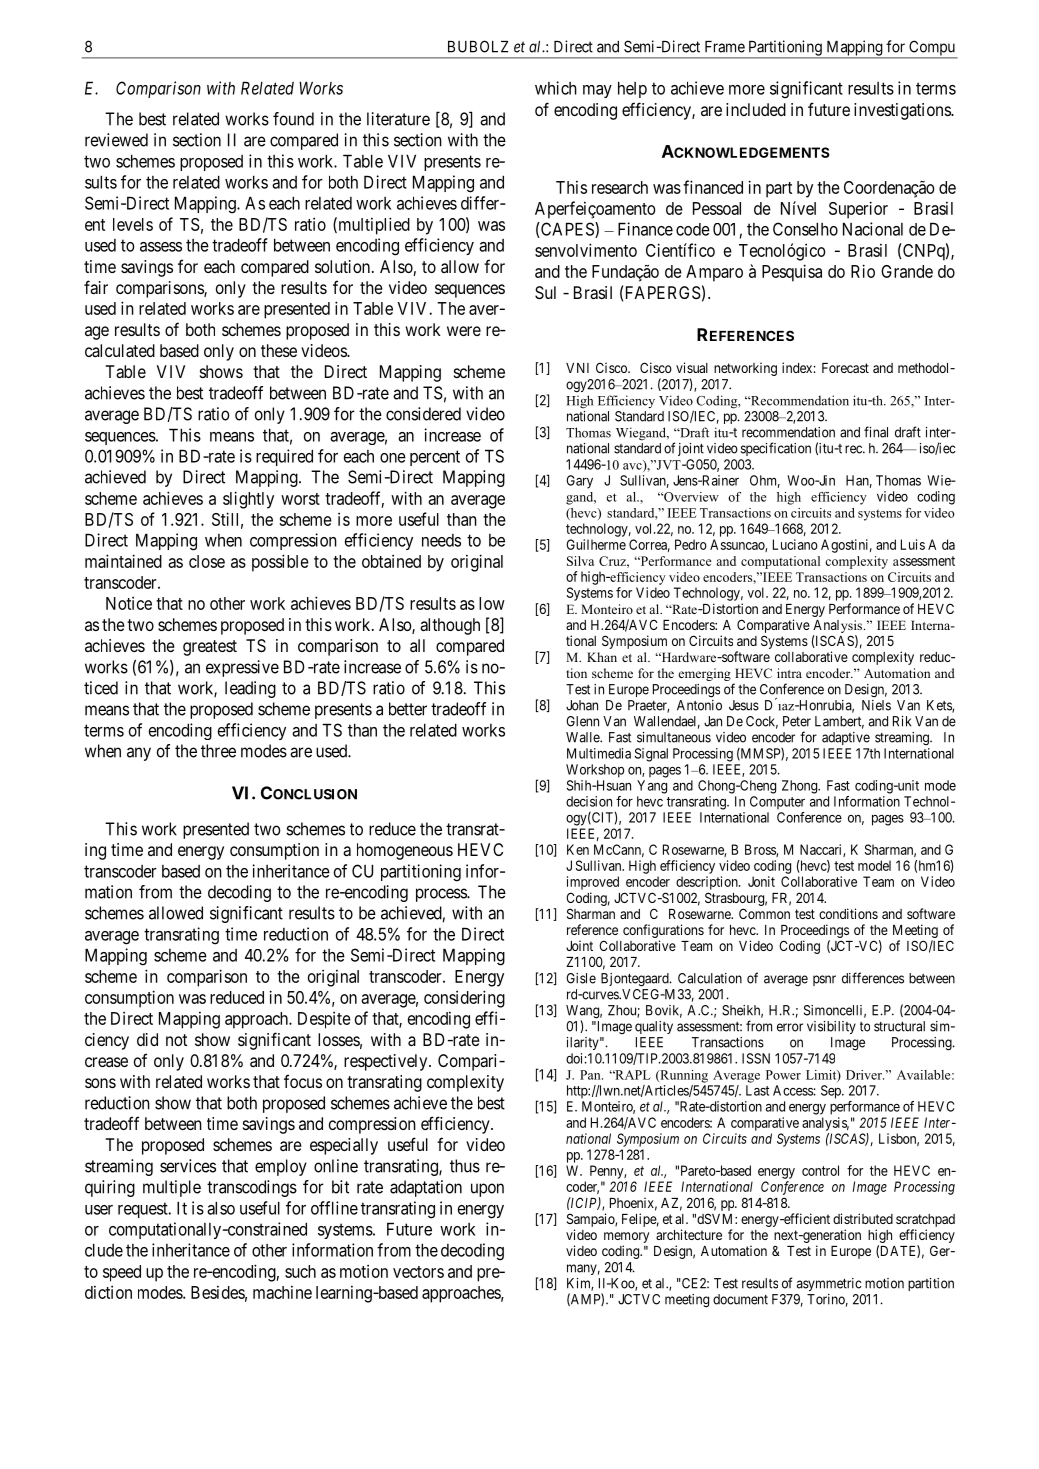 The height and width of the image is (1469, 1039). What do you see at coordinates (845, 368) in the image?
I see `Forecast` at bounding box center [845, 368].
